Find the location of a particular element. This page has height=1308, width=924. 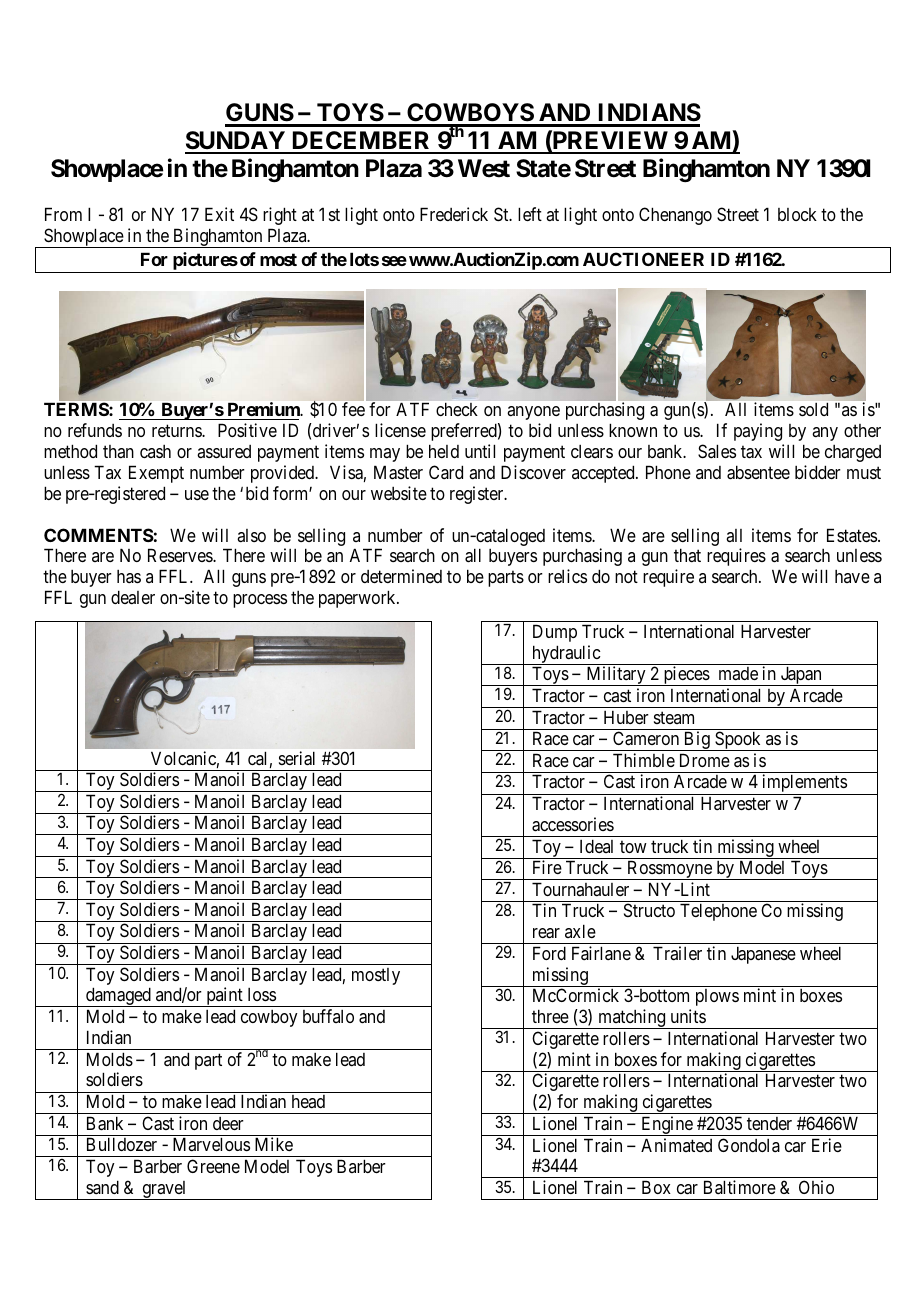

Greene is located at coordinates (213, 1166).
